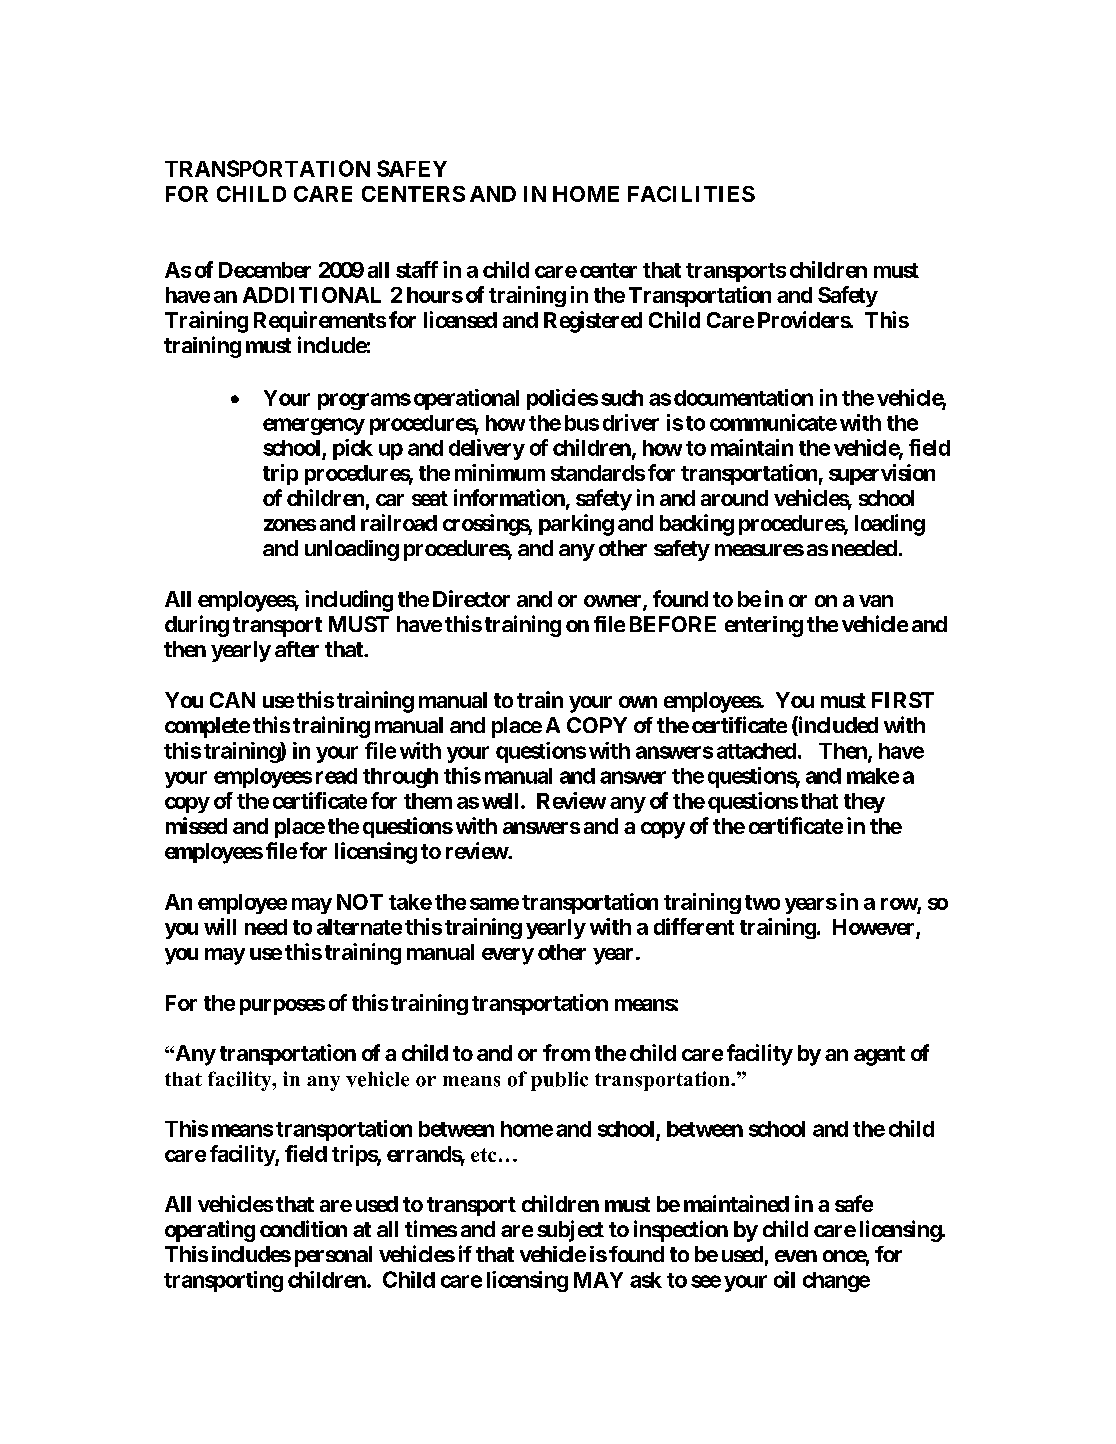 This image has height=1444, width=1116. Describe the element at coordinates (593, 322) in the image. I see `Registered` at that location.
